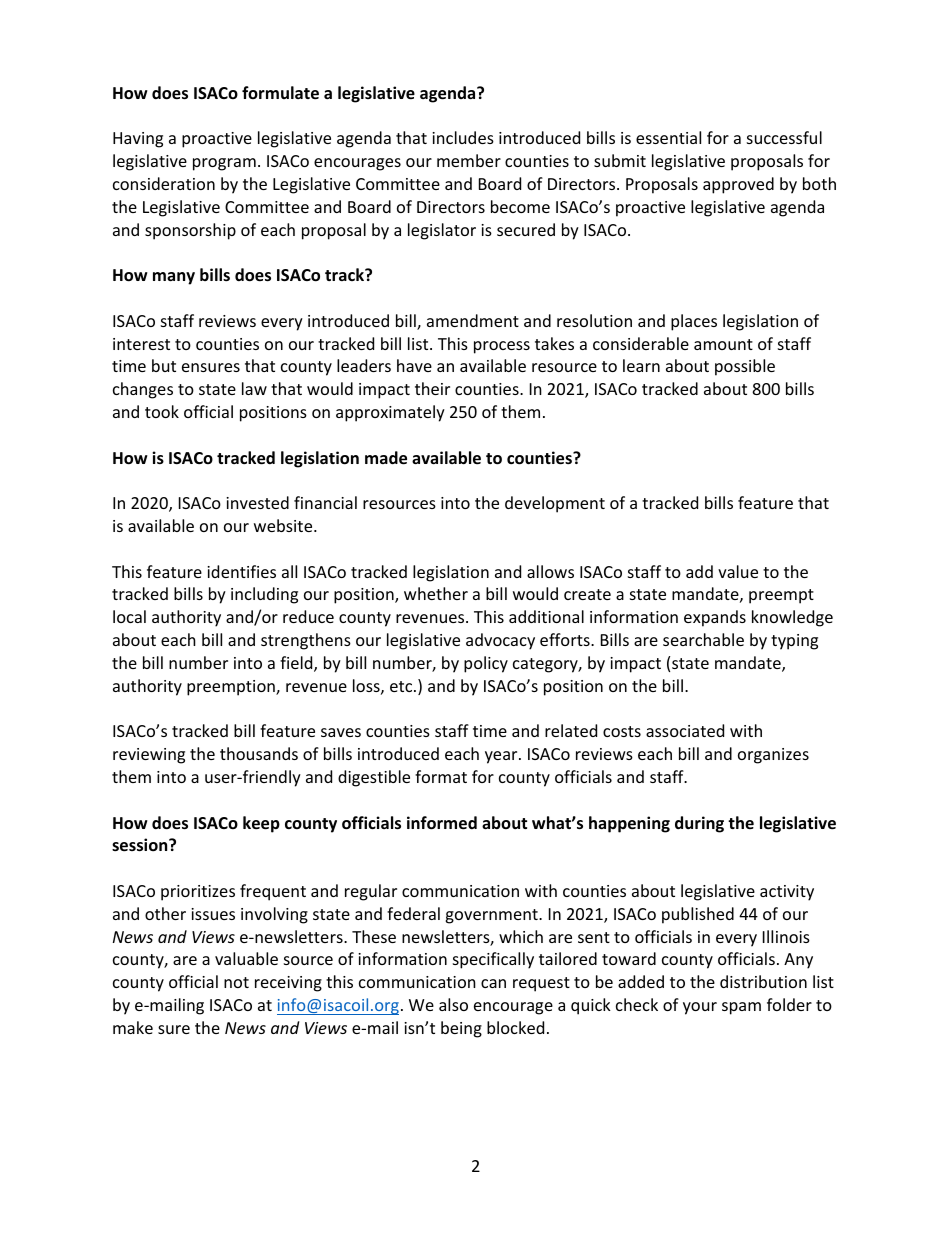  I want to click on invested, so click(257, 502).
